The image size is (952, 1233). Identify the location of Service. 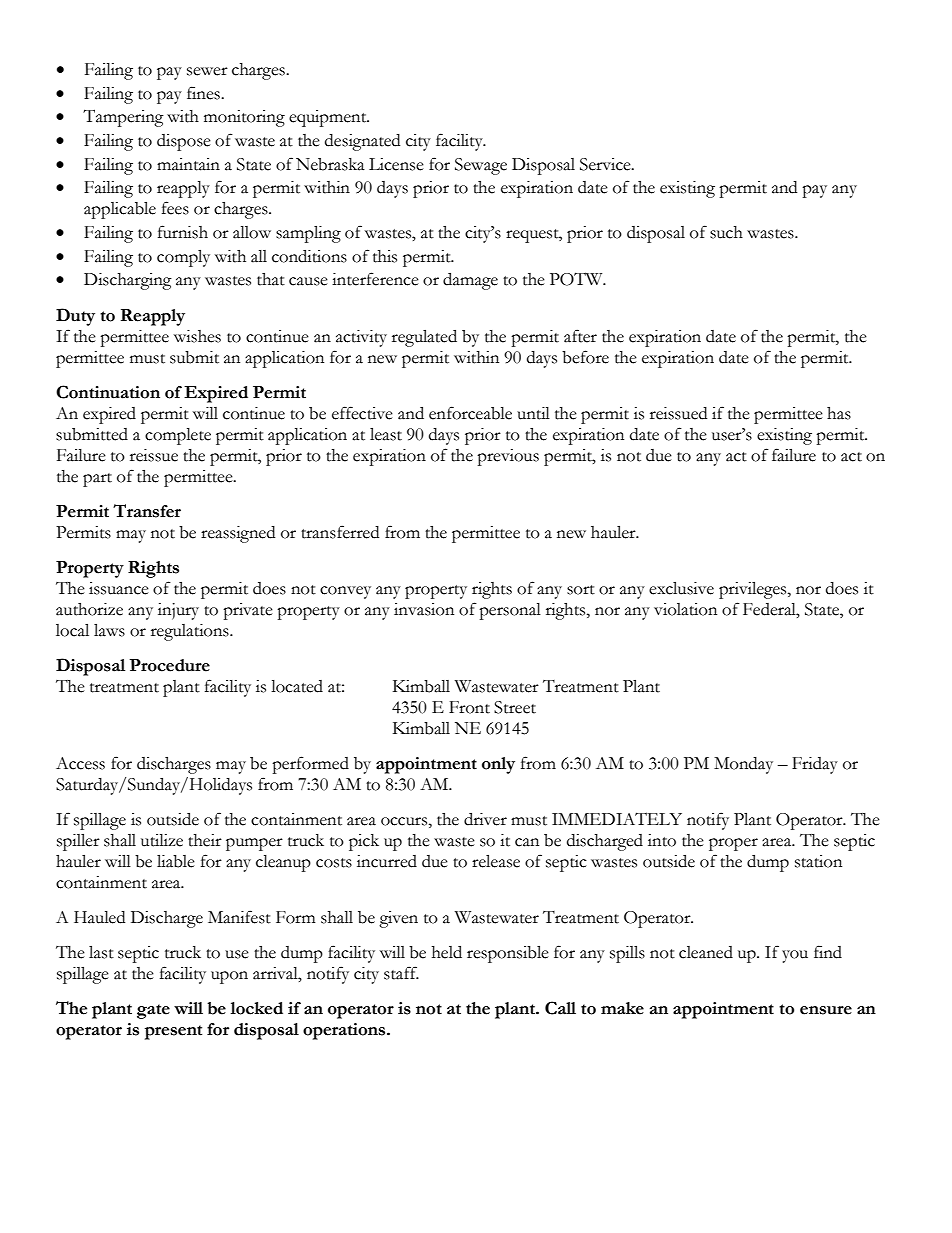
(606, 164).
